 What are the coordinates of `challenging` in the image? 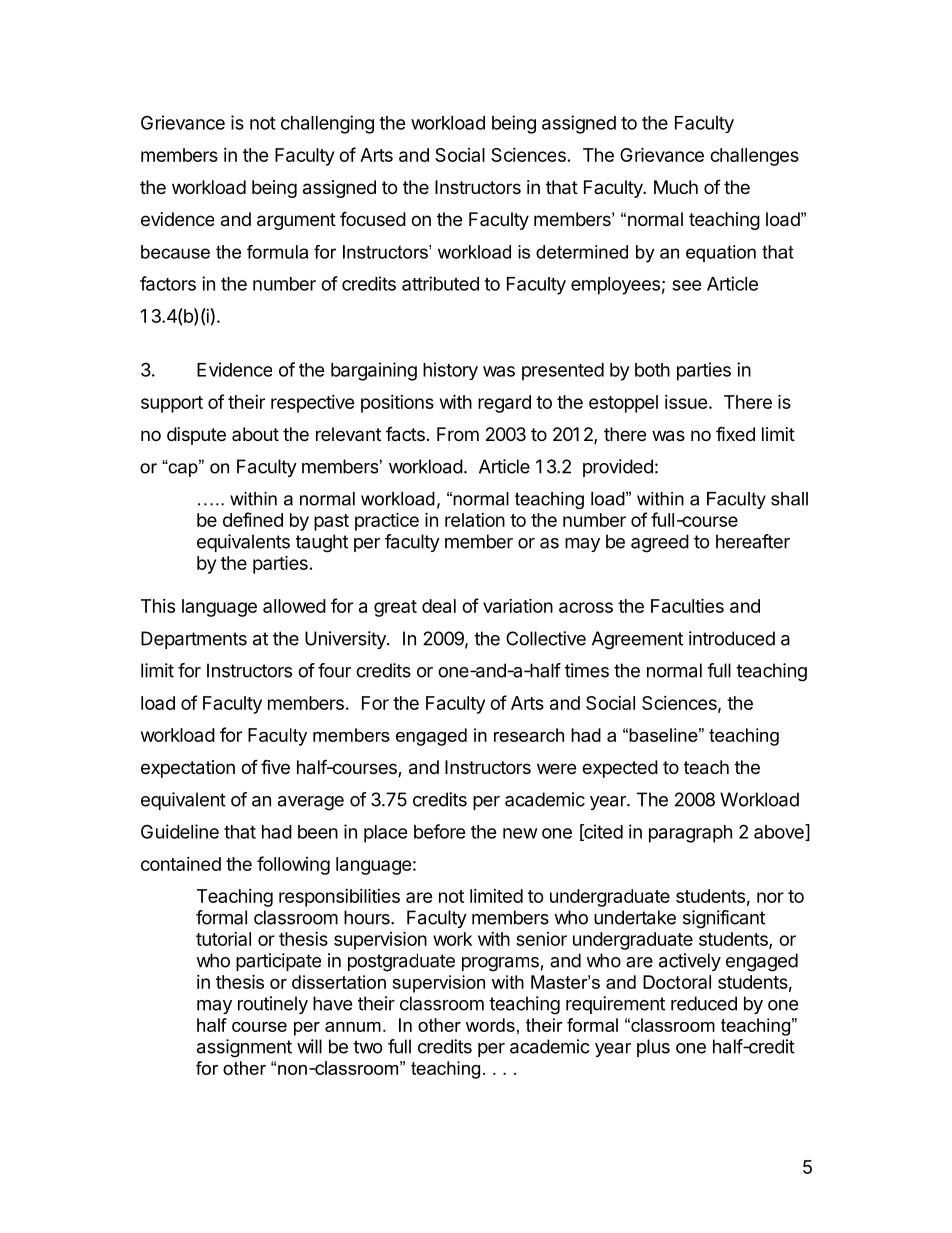 It's located at (327, 124).
